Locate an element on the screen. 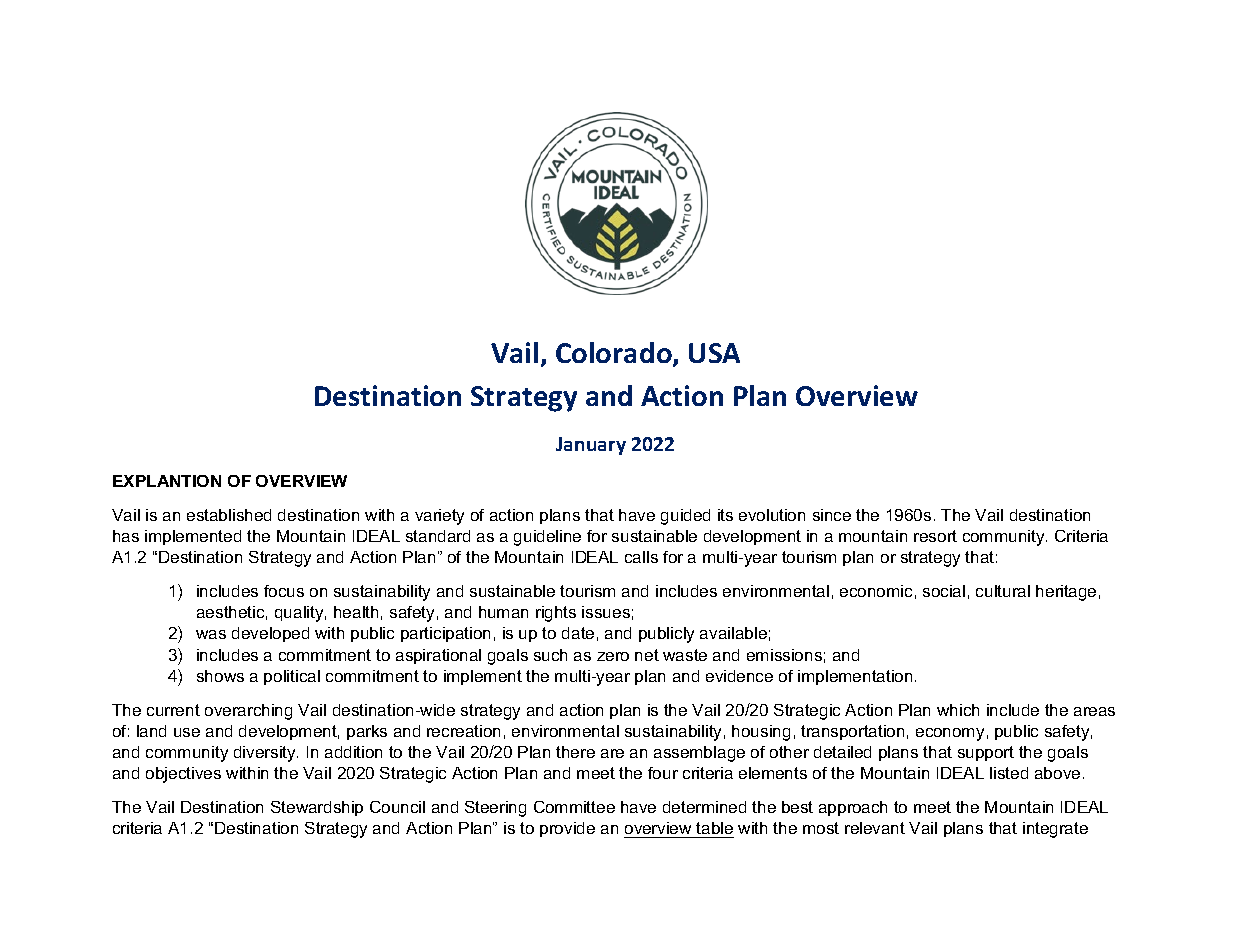 This screenshot has width=1233, height=952. resort is located at coordinates (935, 536).
